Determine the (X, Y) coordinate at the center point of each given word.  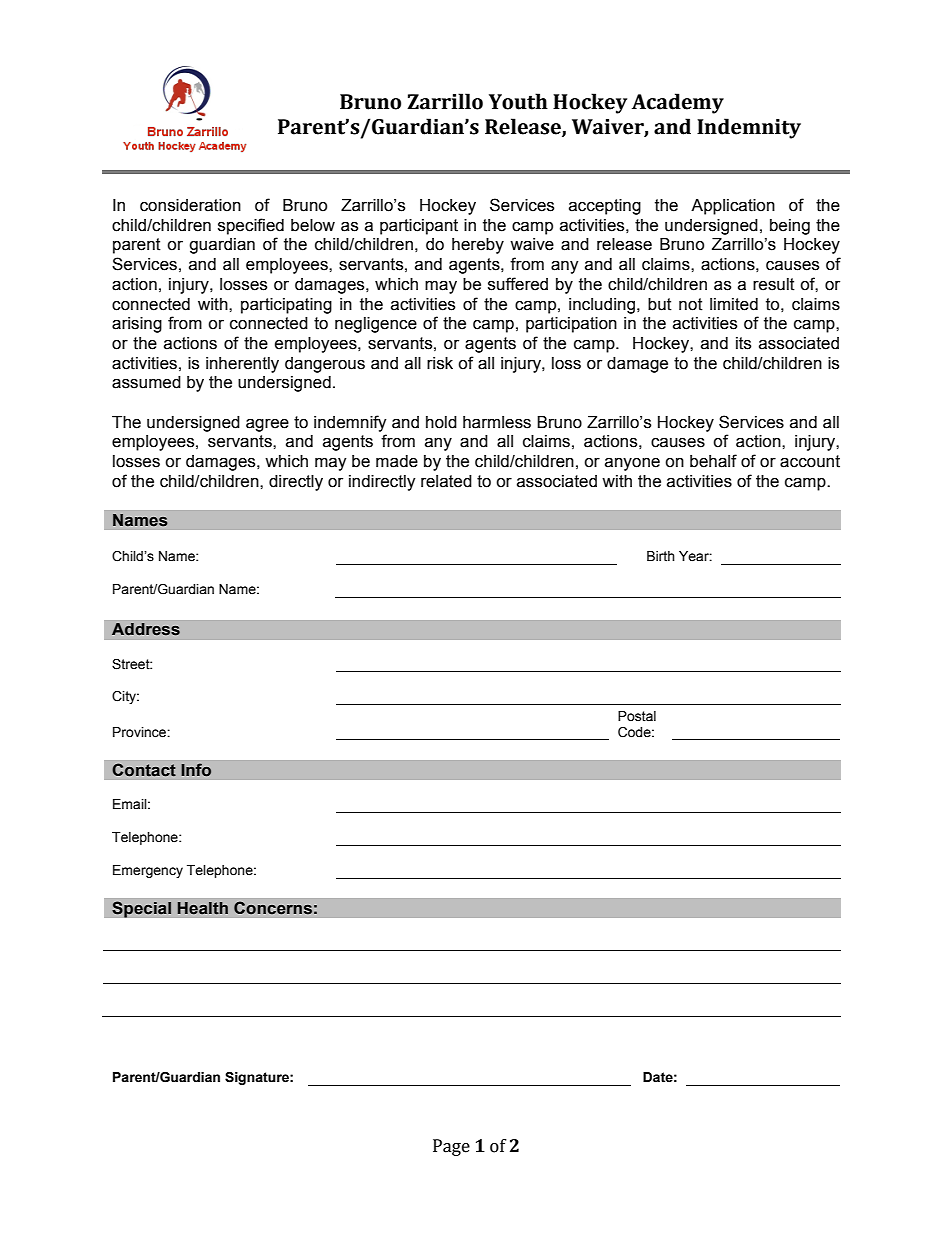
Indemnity (749, 128)
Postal (637, 716)
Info (196, 770)
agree (267, 425)
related (446, 481)
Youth (518, 101)
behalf (713, 461)
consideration (190, 205)
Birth (661, 556)
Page (451, 1147)
